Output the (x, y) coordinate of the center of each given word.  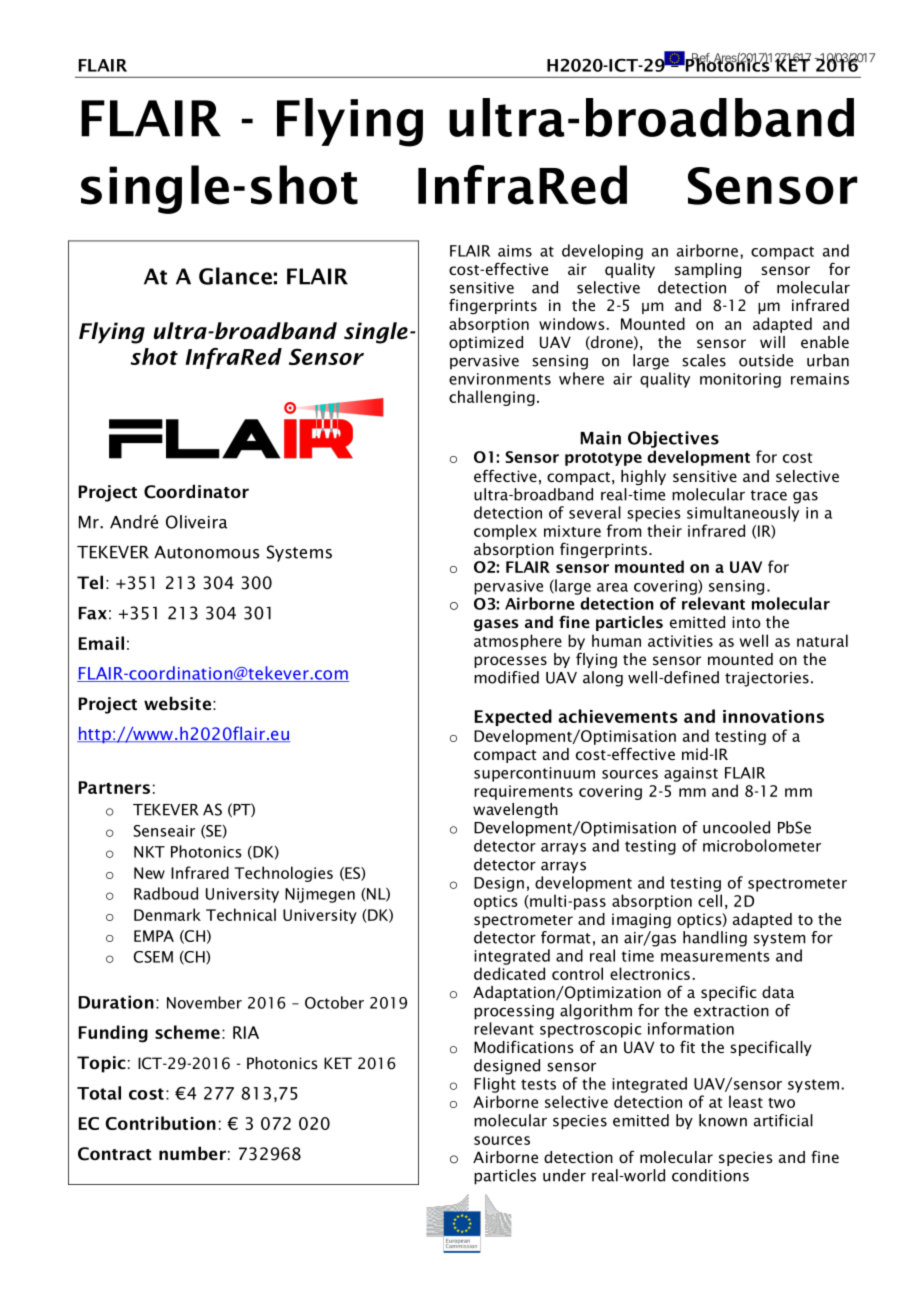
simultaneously (743, 514)
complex (505, 532)
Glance (235, 276)
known (723, 1120)
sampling (708, 270)
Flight (495, 1085)
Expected (513, 717)
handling (715, 939)
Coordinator (196, 491)
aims (515, 251)
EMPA (154, 936)
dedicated (509, 973)
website (177, 703)
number (192, 1153)
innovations (773, 716)
